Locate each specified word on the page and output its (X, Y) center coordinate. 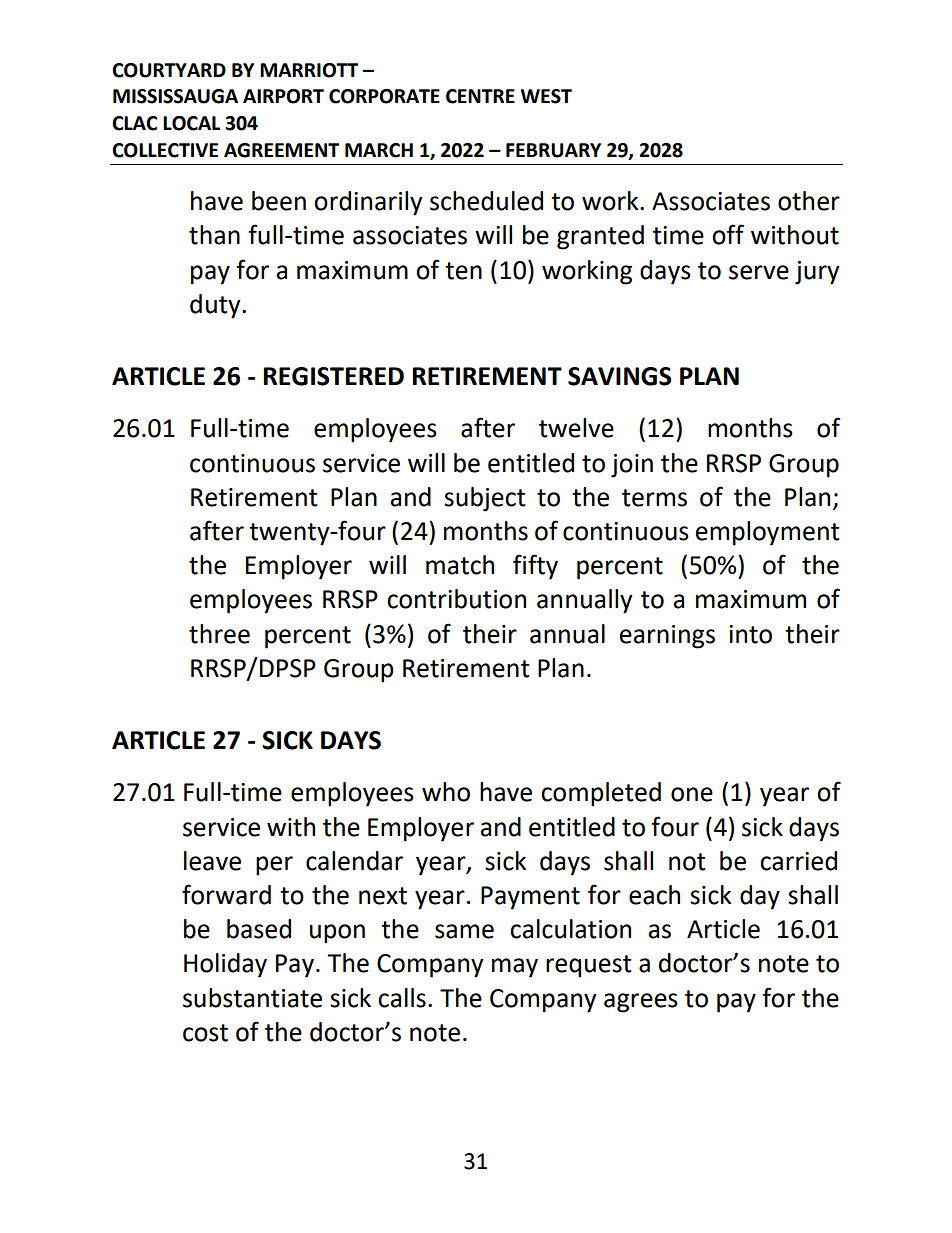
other (809, 201)
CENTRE (480, 96)
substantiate (252, 998)
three (219, 634)
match (460, 565)
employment (768, 533)
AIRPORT (283, 96)
